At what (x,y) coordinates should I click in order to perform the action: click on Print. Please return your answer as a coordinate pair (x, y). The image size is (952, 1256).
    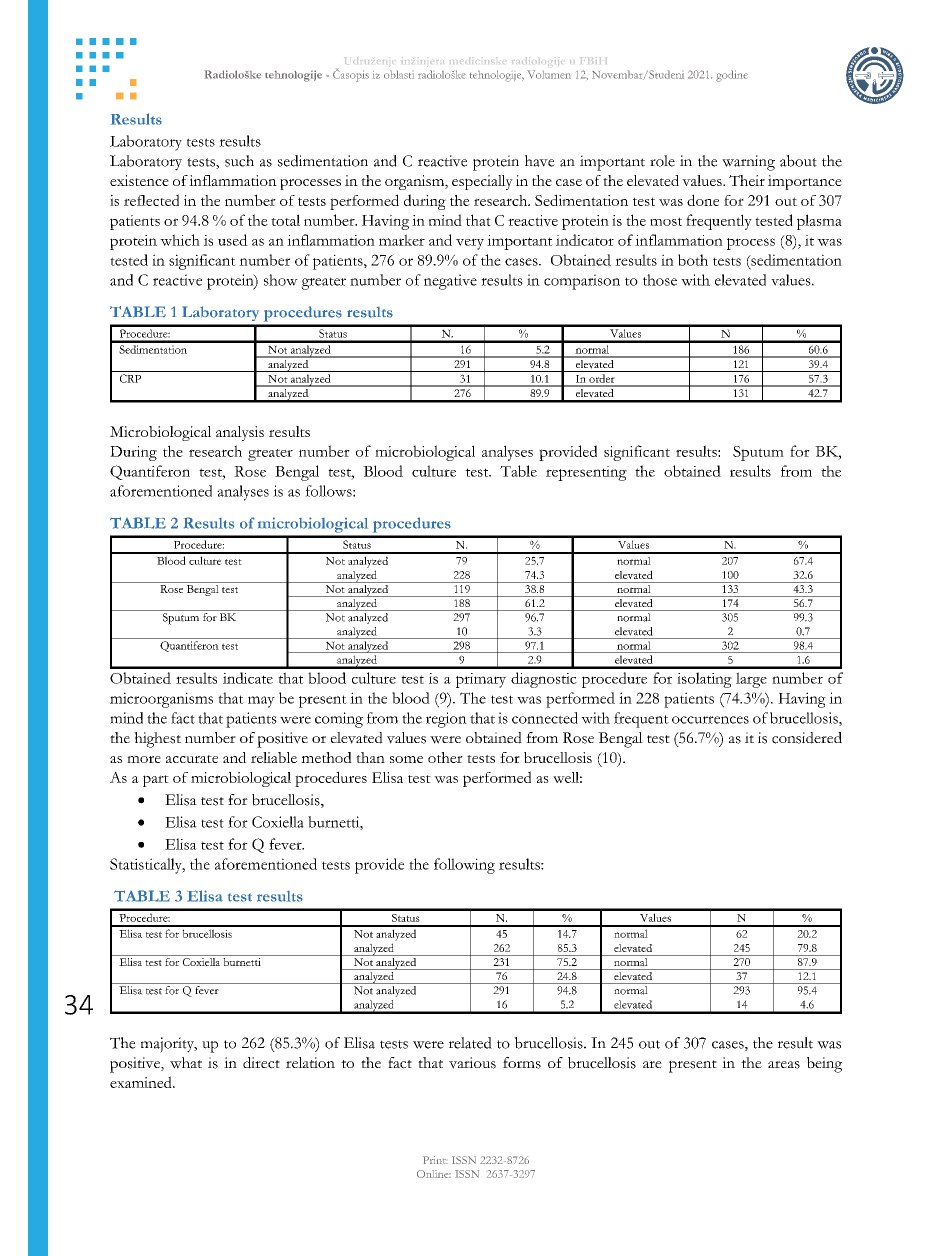
    Looking at the image, I should click on (435, 1160).
